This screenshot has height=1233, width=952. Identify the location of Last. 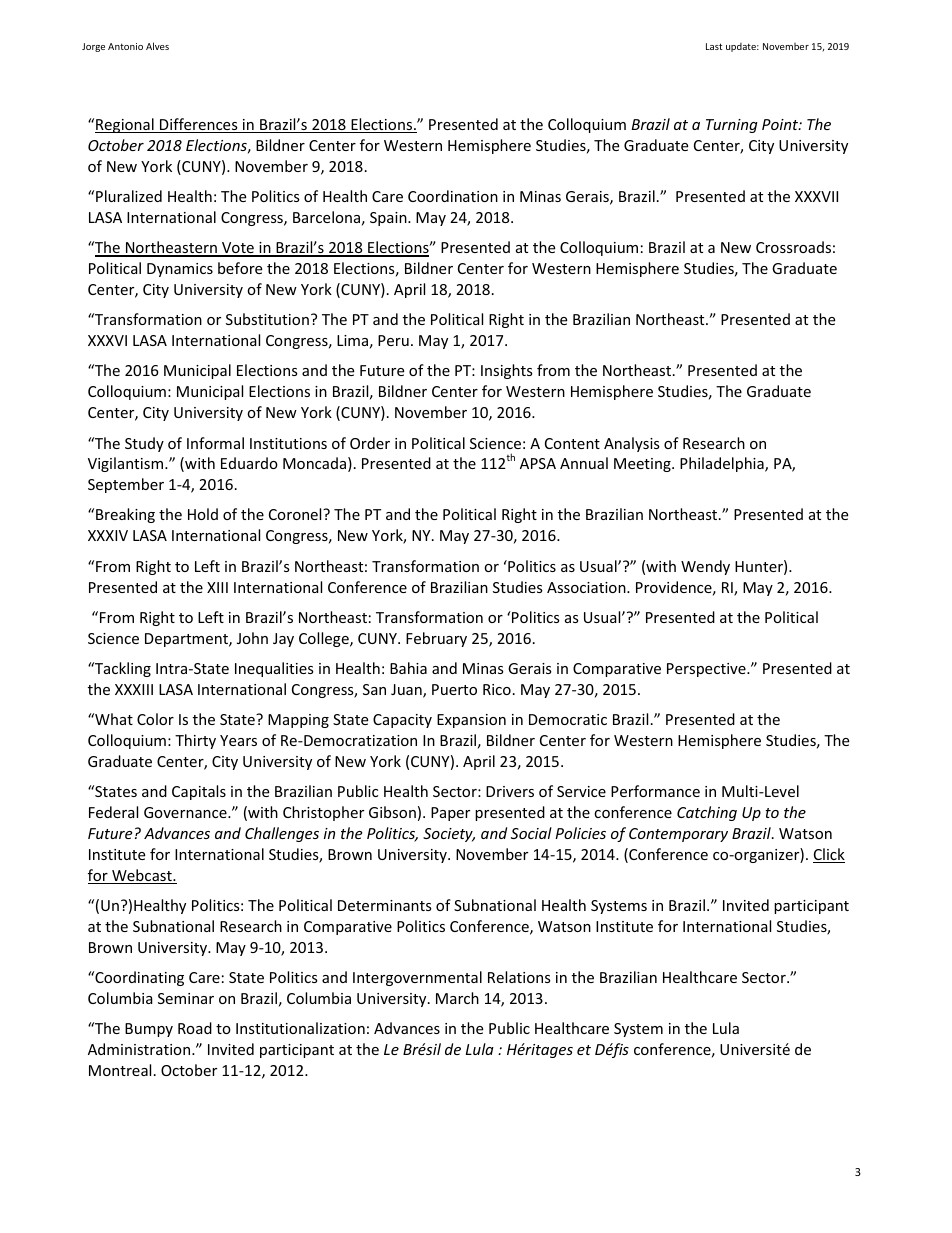
(714, 46).
